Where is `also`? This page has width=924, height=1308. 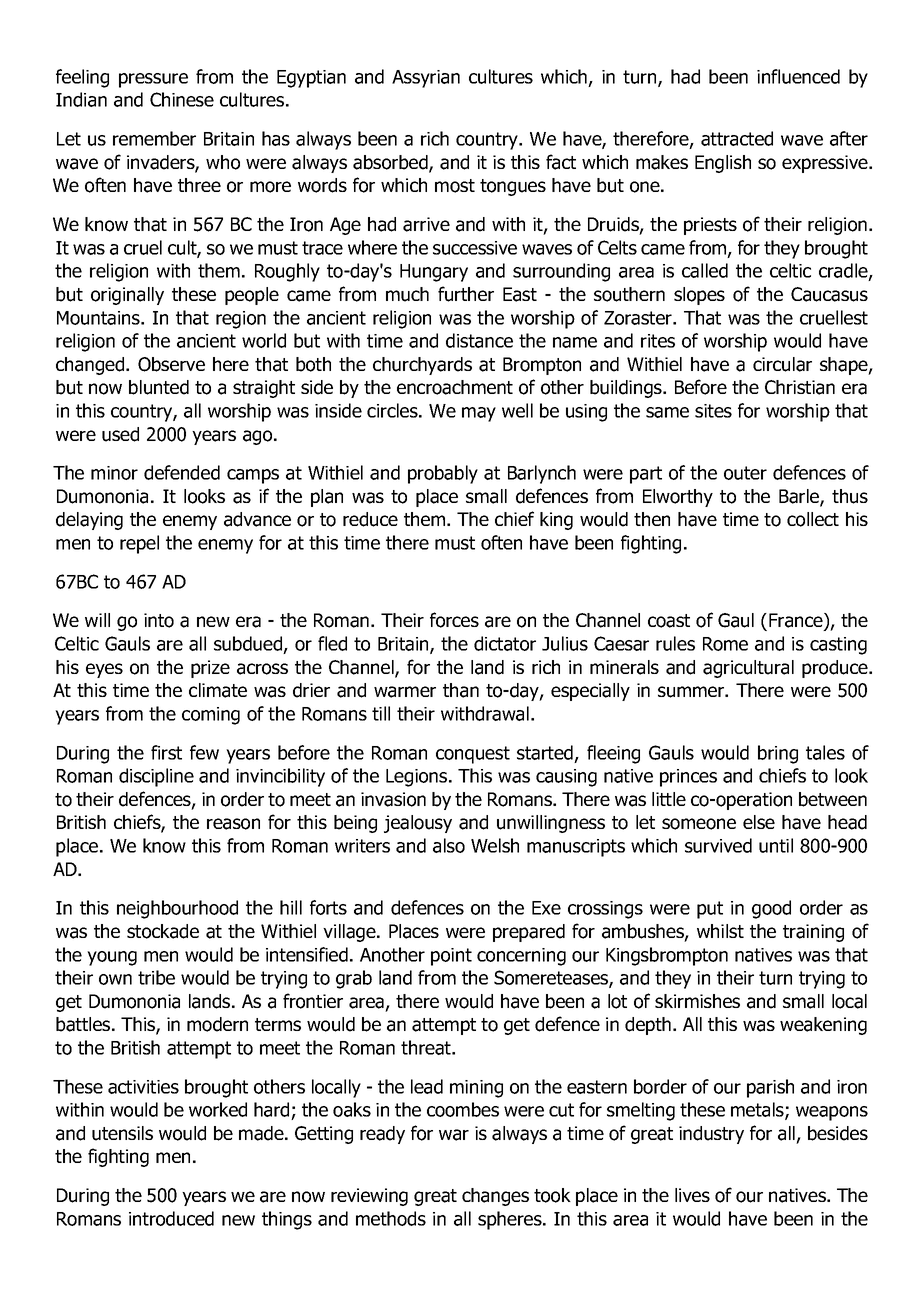
also is located at coordinates (449, 845).
